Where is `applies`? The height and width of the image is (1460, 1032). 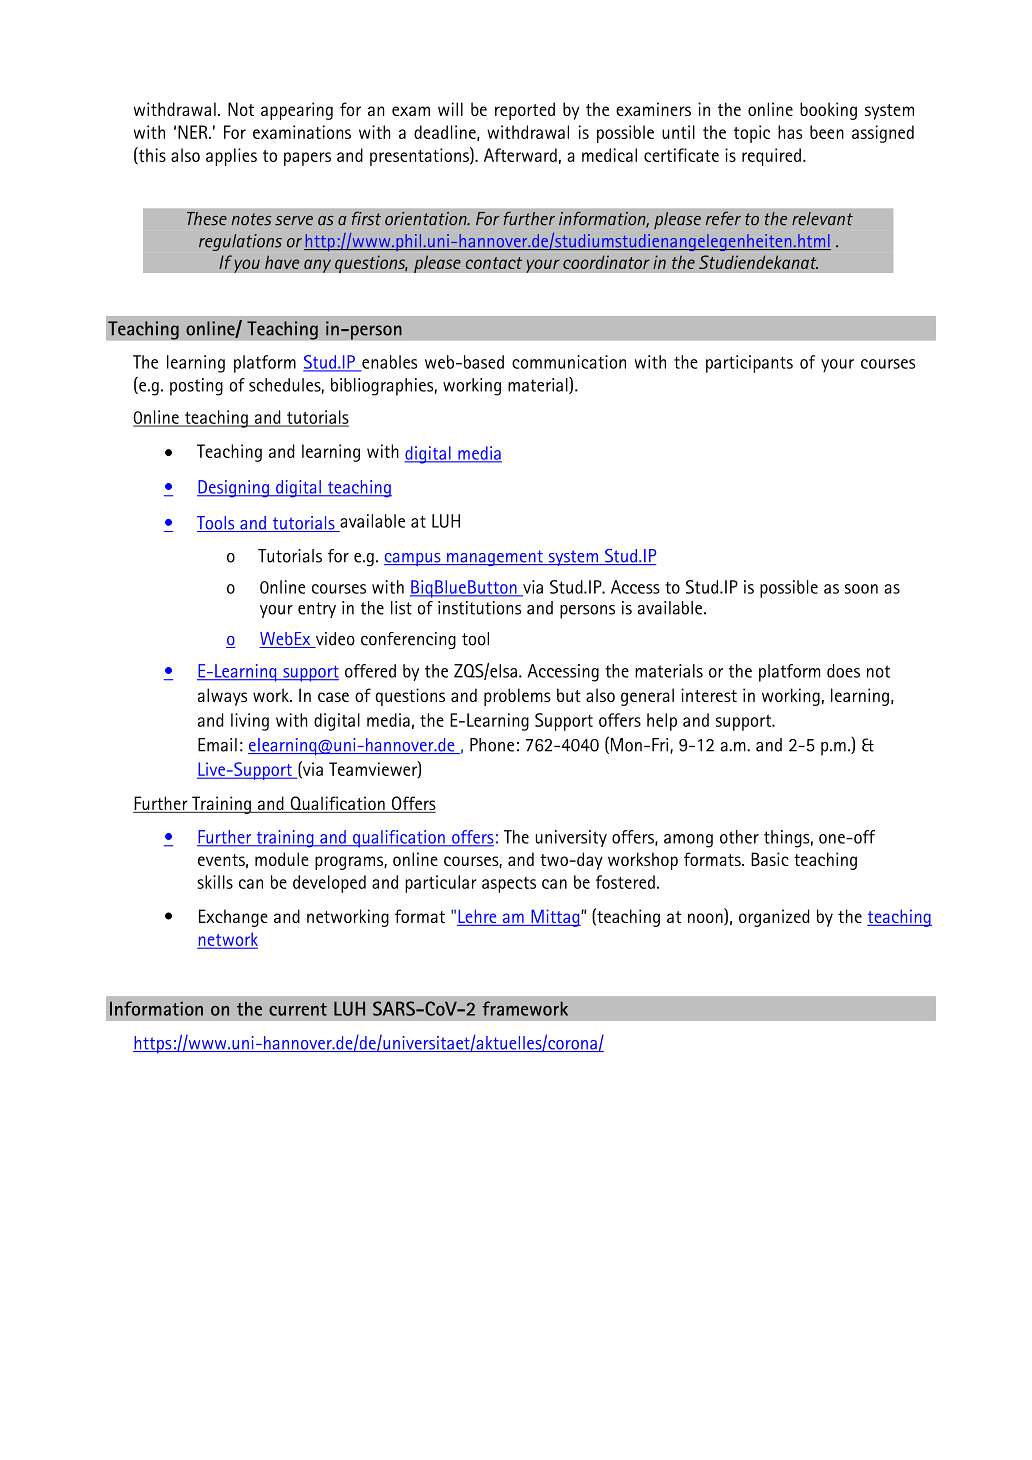 applies is located at coordinates (231, 157).
